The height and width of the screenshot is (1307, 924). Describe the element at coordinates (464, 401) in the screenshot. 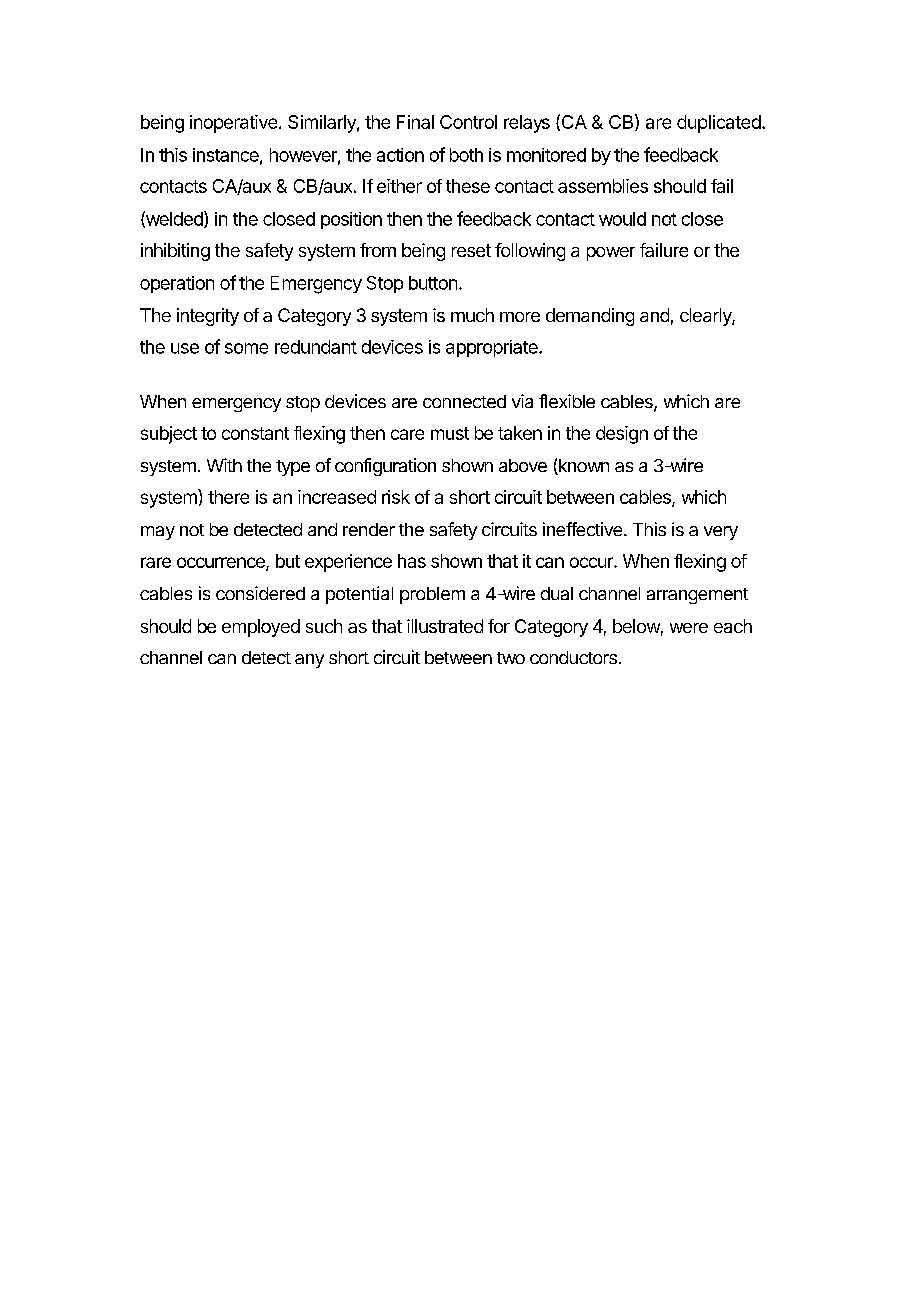

I see `connected` at that location.
